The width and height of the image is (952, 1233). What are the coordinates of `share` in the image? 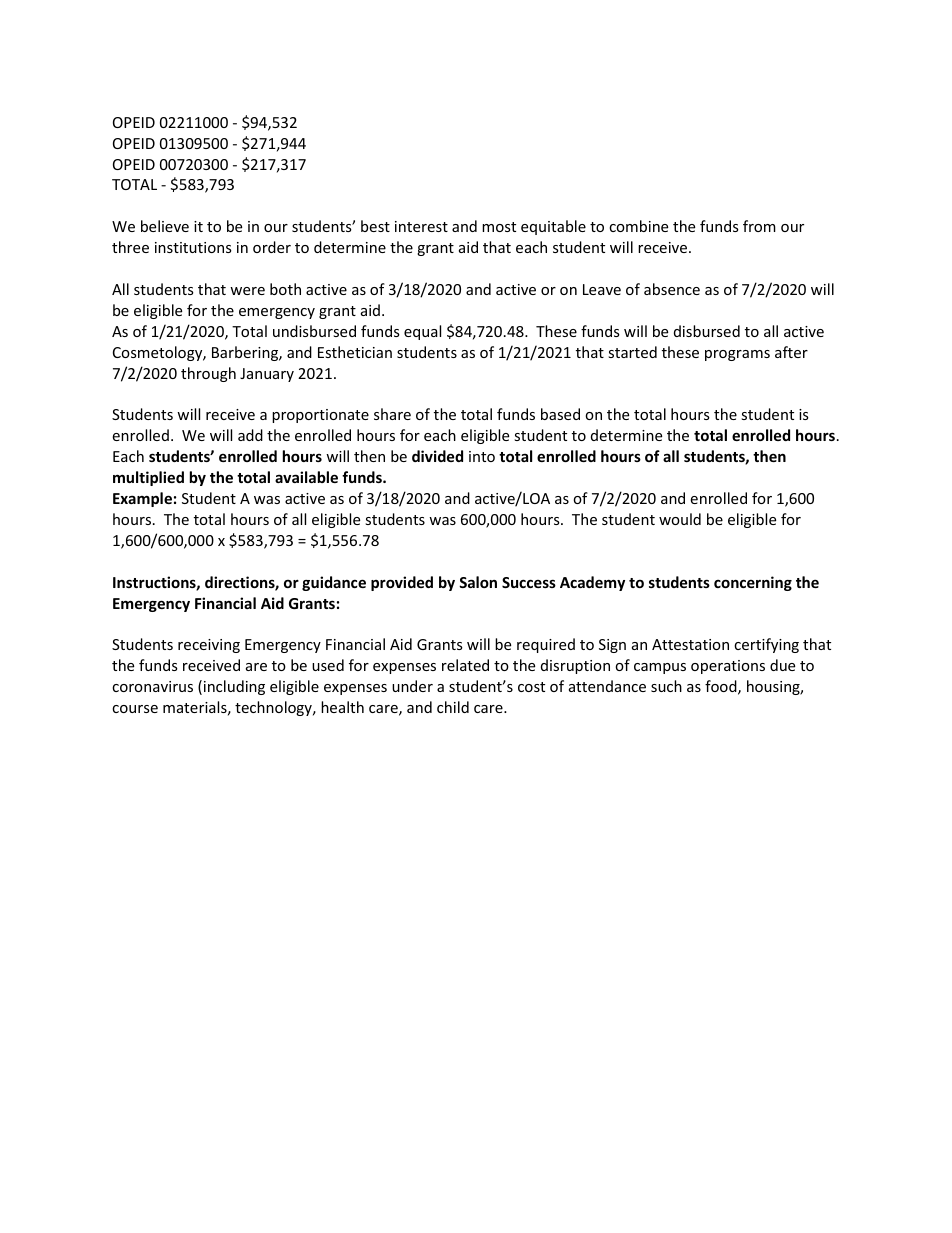 It's located at (392, 414).
